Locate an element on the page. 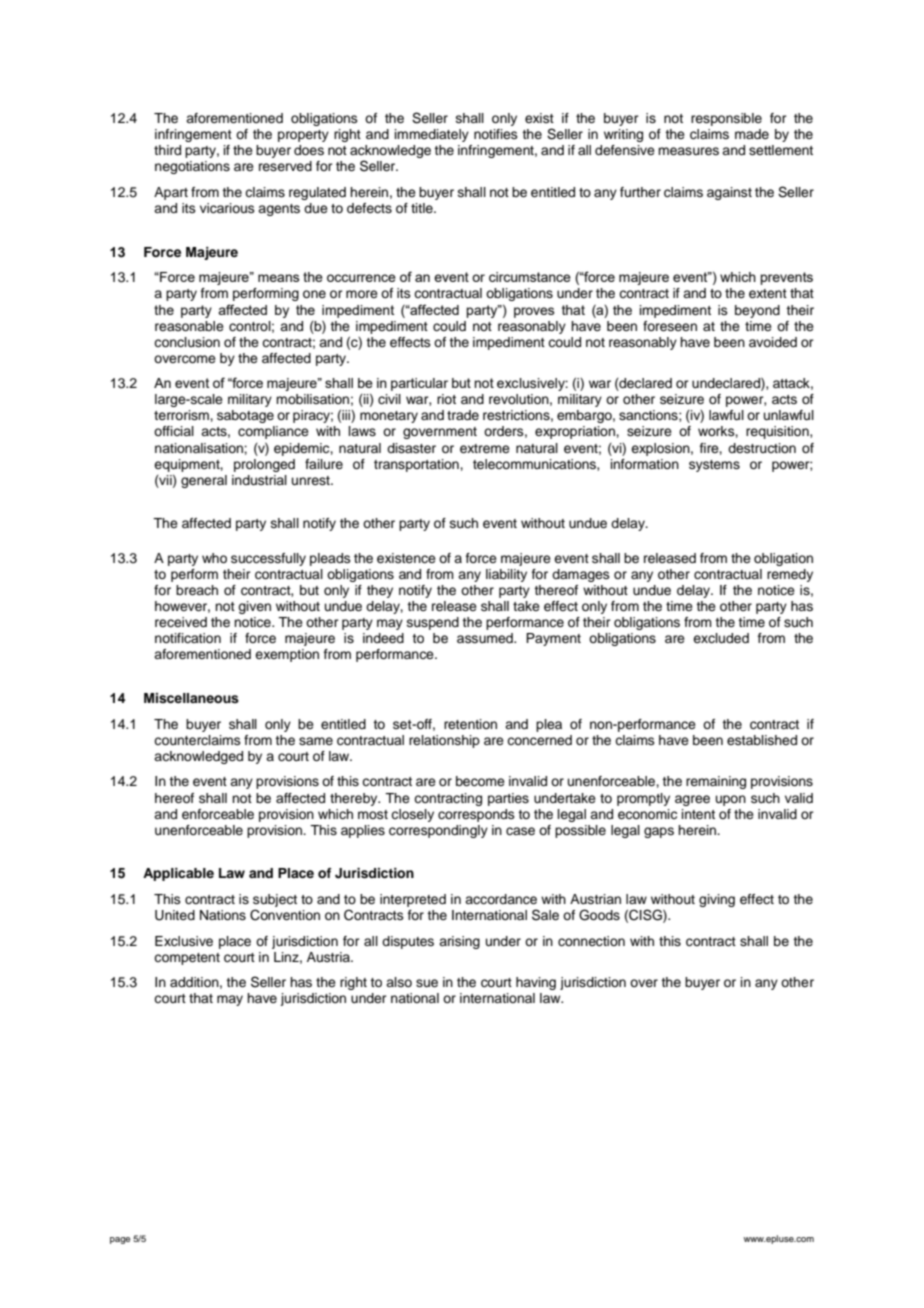  immediately is located at coordinates (432, 135).
